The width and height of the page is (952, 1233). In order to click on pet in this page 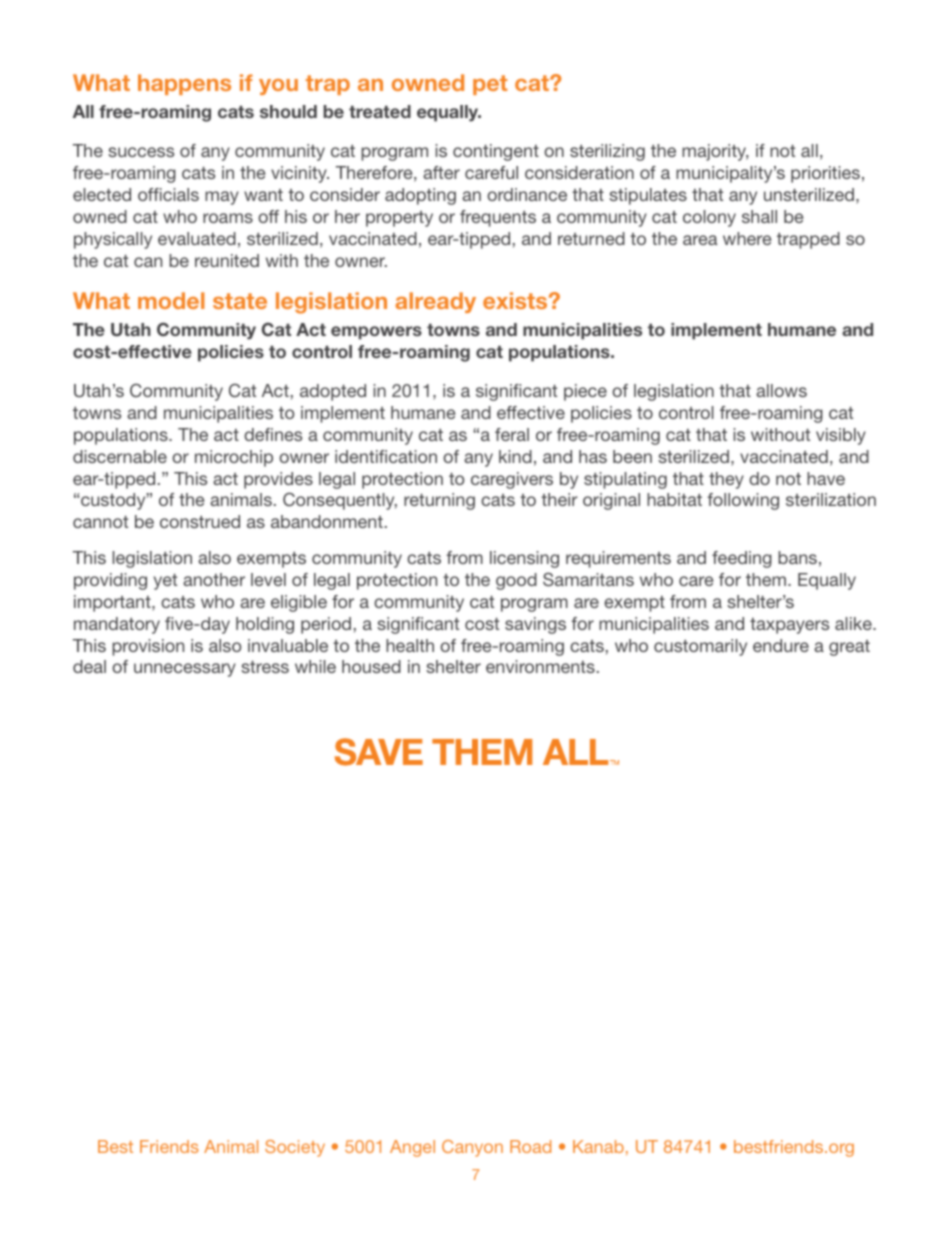, I will do `click(490, 85)`.
